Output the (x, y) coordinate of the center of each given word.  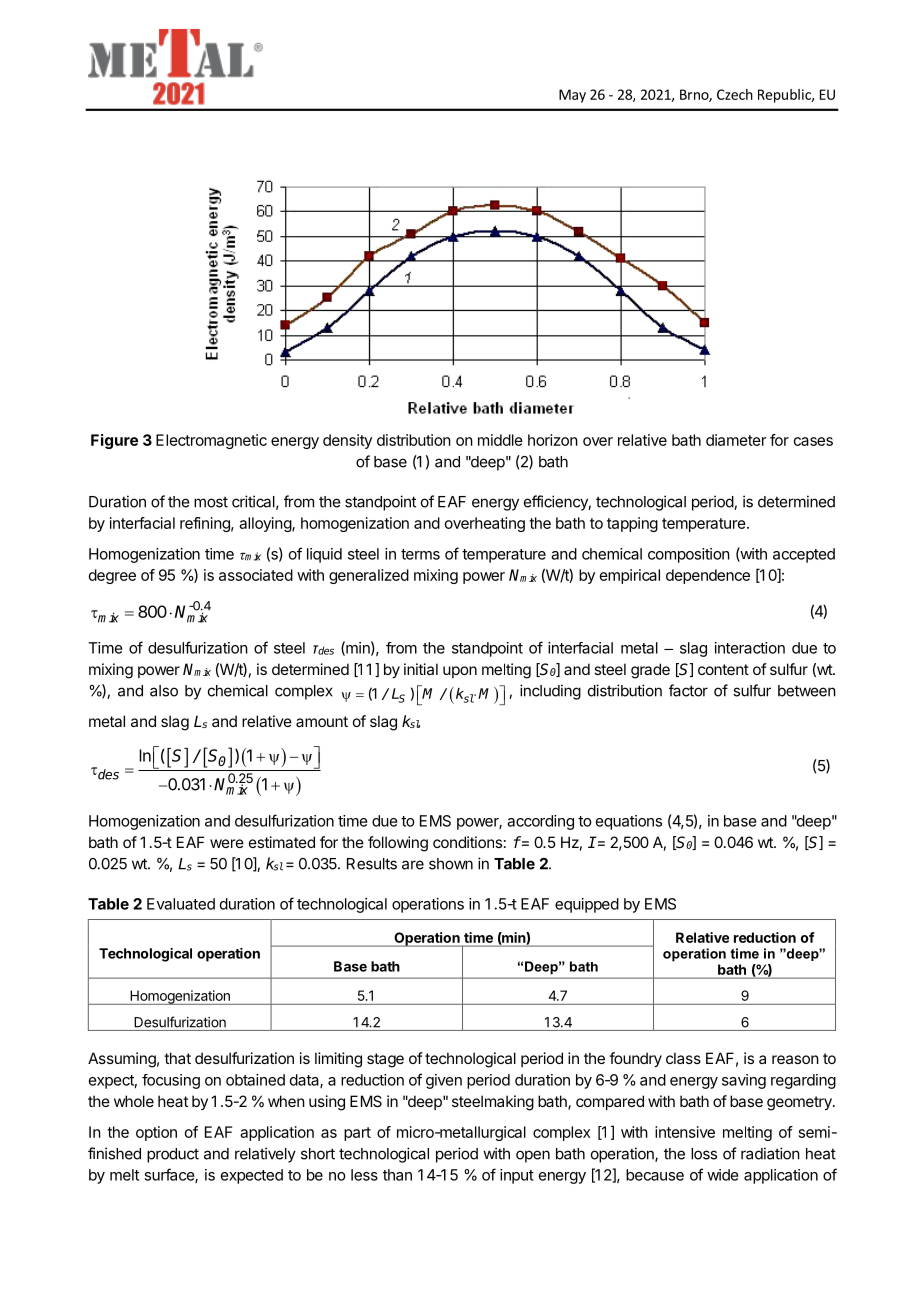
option (156, 1133)
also (164, 691)
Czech (735, 94)
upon (460, 672)
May (572, 96)
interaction (750, 648)
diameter (736, 440)
